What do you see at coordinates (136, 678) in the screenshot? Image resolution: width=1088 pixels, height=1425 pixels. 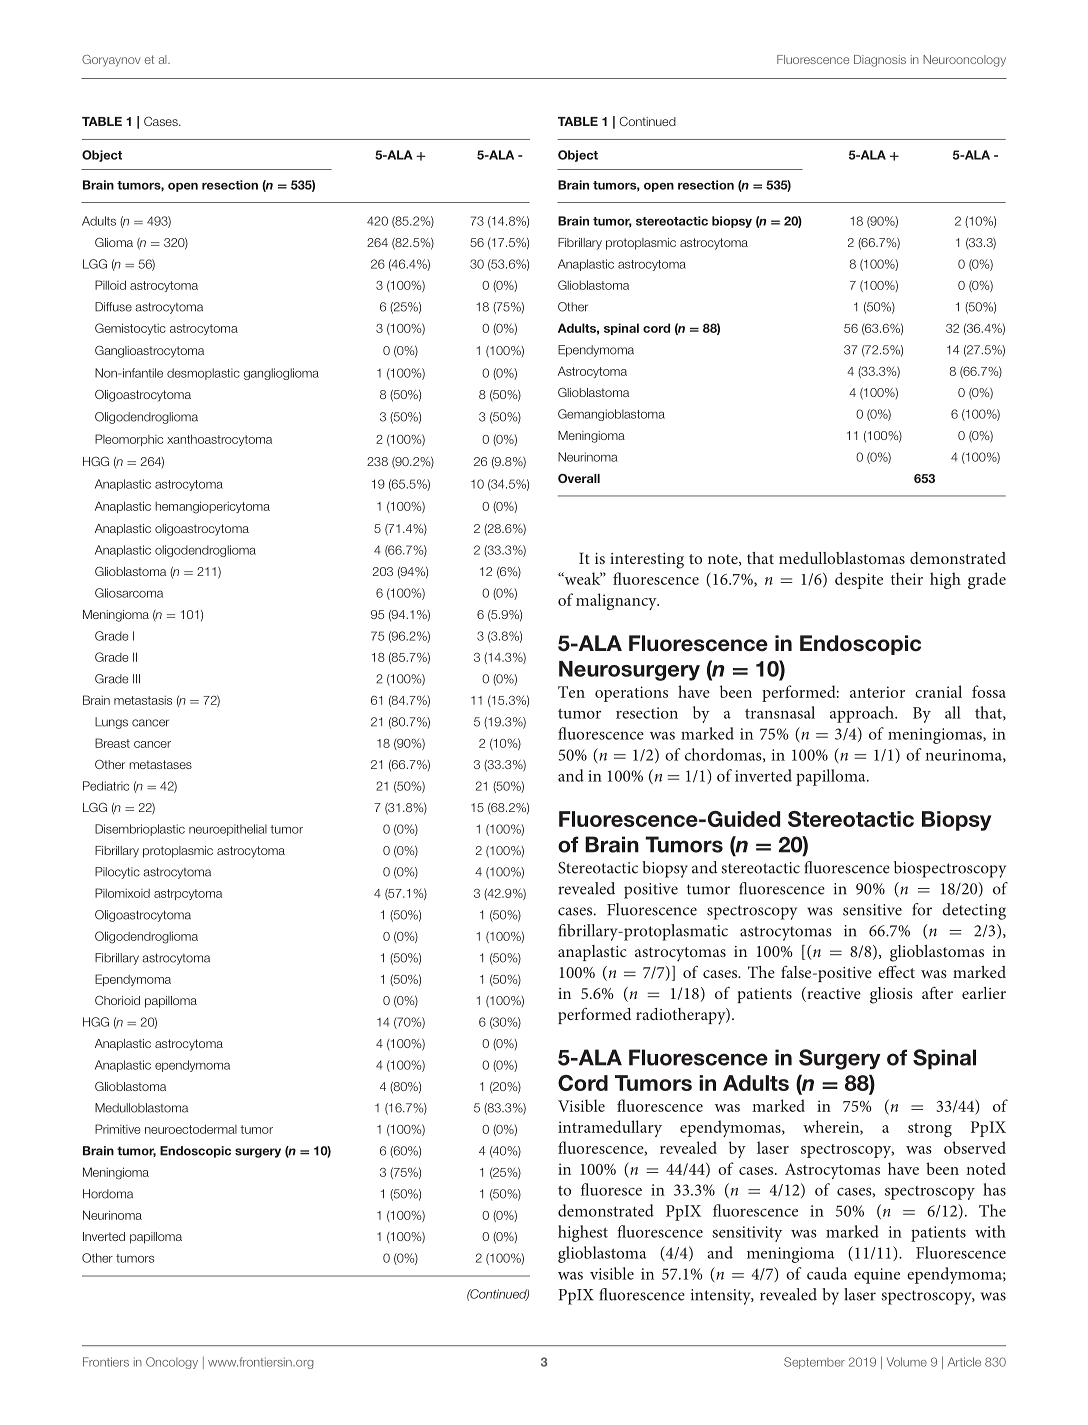 I see `III` at bounding box center [136, 678].
